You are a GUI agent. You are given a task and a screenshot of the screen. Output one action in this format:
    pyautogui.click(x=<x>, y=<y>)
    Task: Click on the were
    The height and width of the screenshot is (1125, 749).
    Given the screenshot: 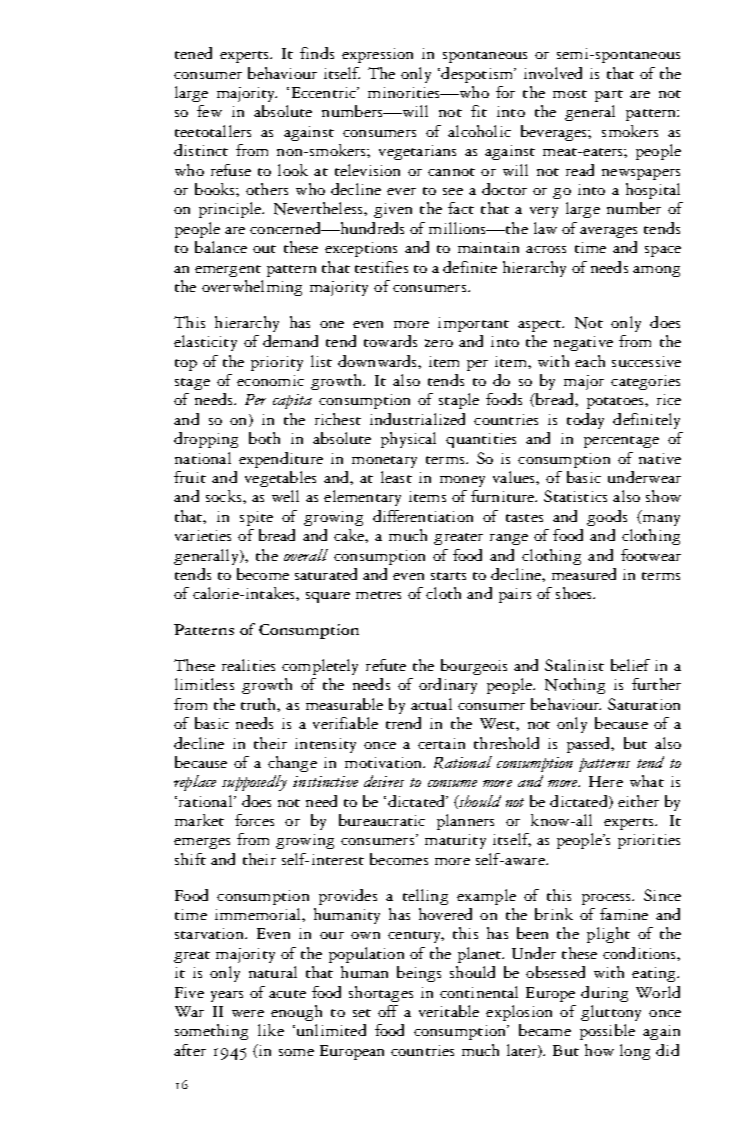 What is the action you would take?
    pyautogui.click(x=248, y=1013)
